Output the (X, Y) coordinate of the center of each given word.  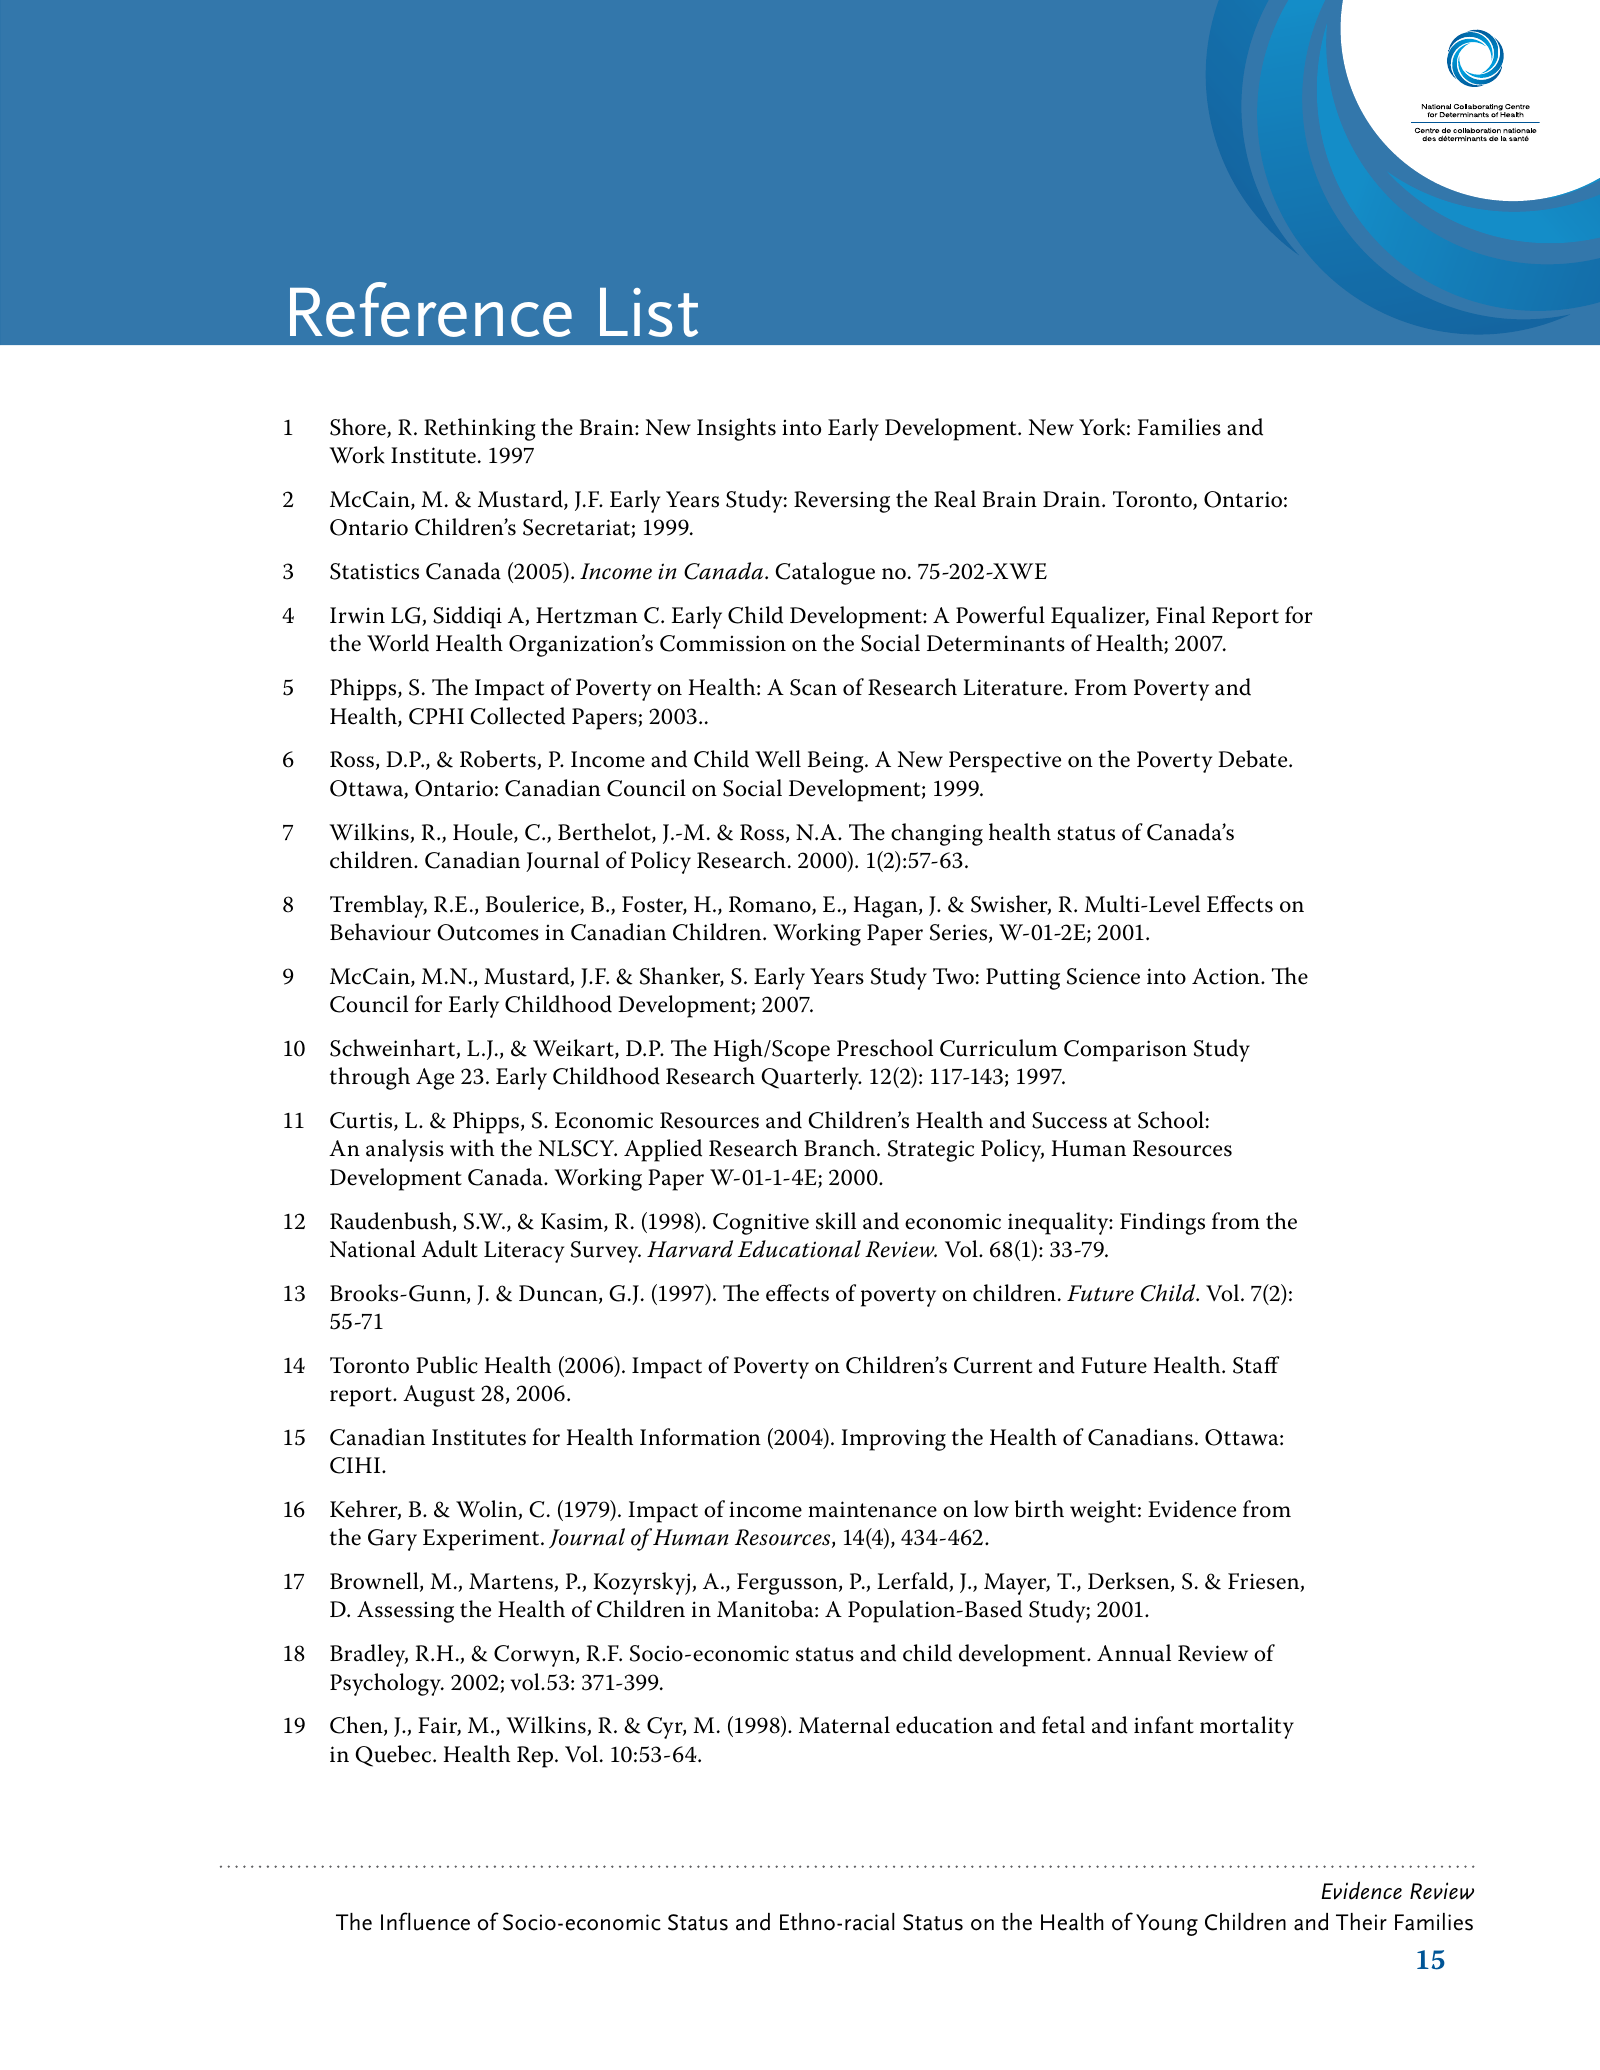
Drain (1073, 499)
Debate (1254, 759)
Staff (1256, 1365)
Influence (425, 1921)
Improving (893, 1440)
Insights (736, 429)
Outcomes (488, 932)
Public (447, 1365)
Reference (431, 309)
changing (937, 834)
